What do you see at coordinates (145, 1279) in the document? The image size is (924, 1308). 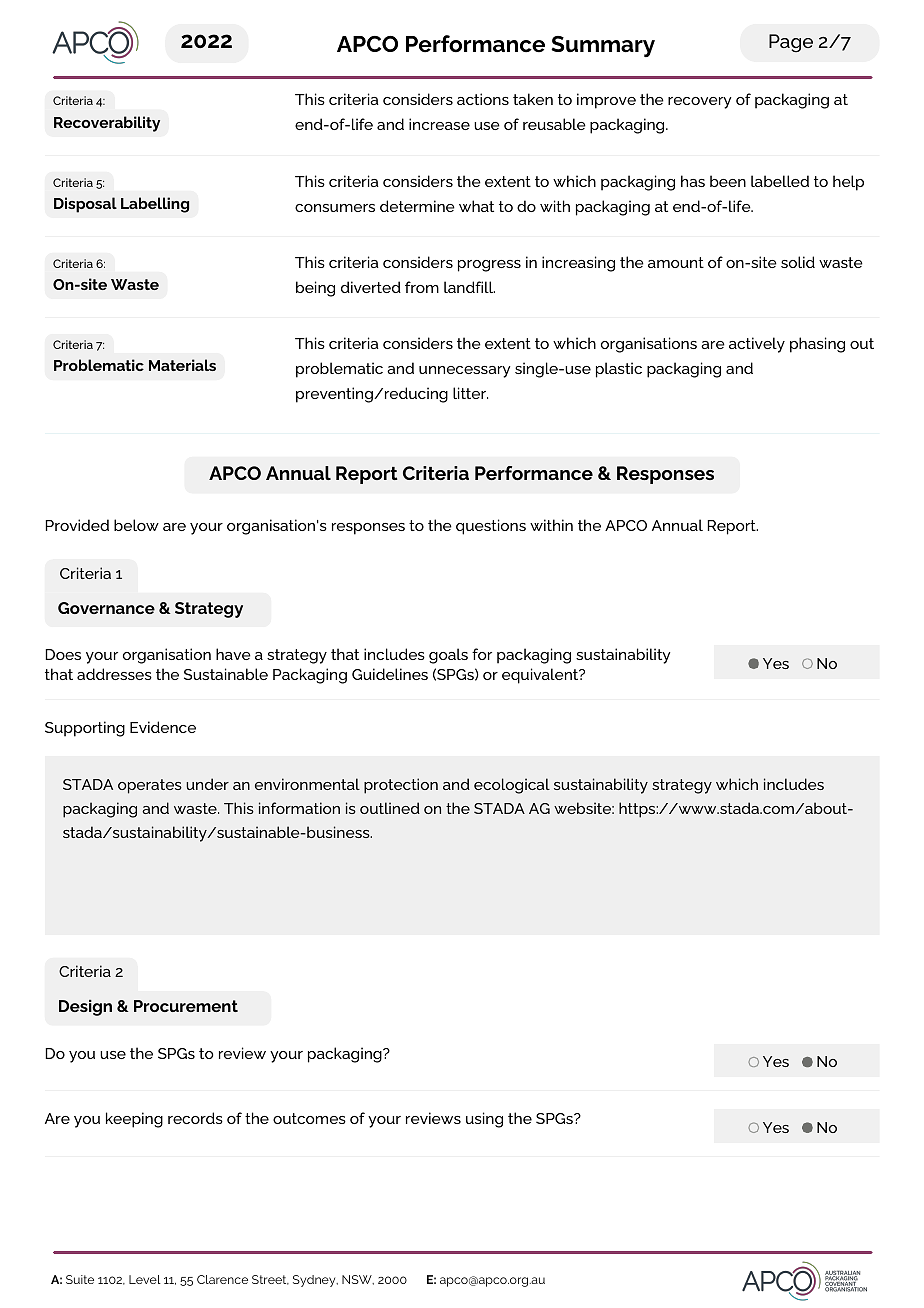 I see `Level` at bounding box center [145, 1279].
